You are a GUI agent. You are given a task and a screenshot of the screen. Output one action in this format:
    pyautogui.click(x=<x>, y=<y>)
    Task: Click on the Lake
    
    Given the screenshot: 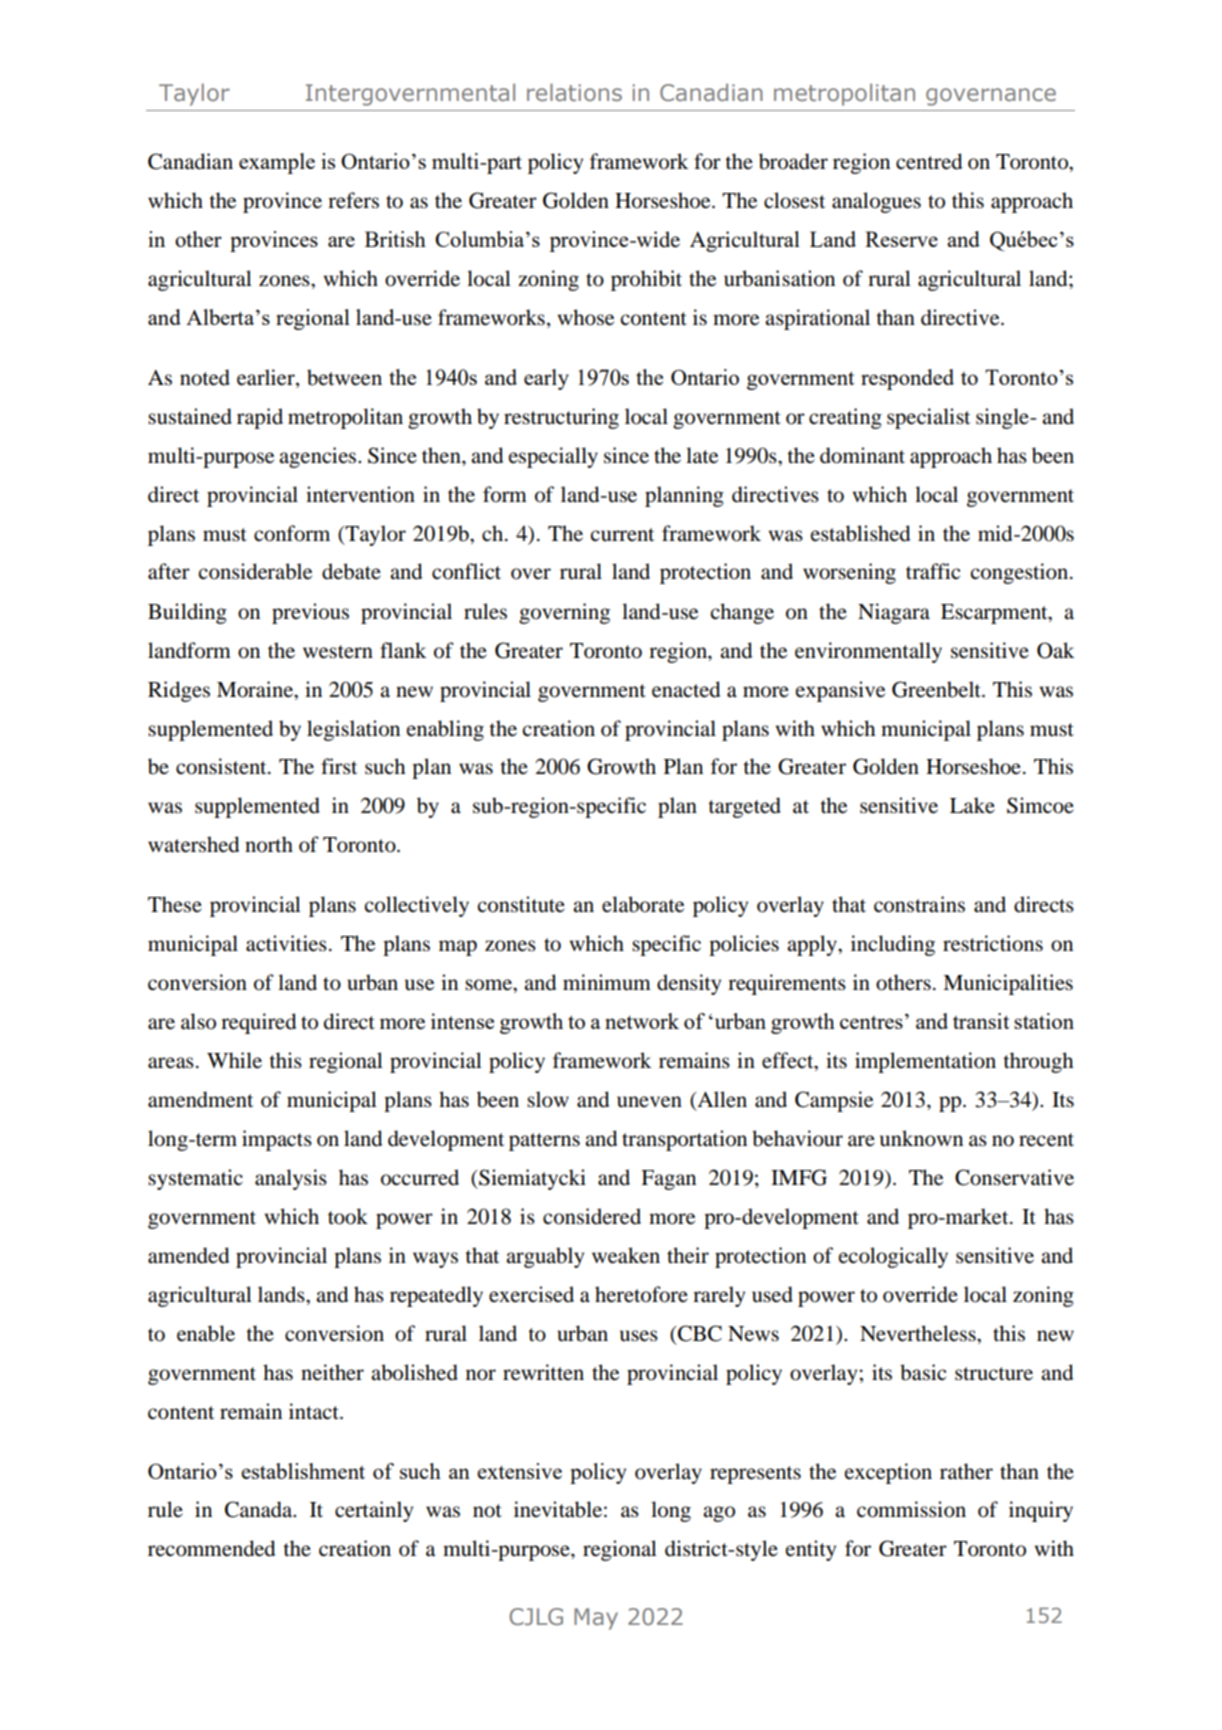 What is the action you would take?
    pyautogui.click(x=972, y=805)
